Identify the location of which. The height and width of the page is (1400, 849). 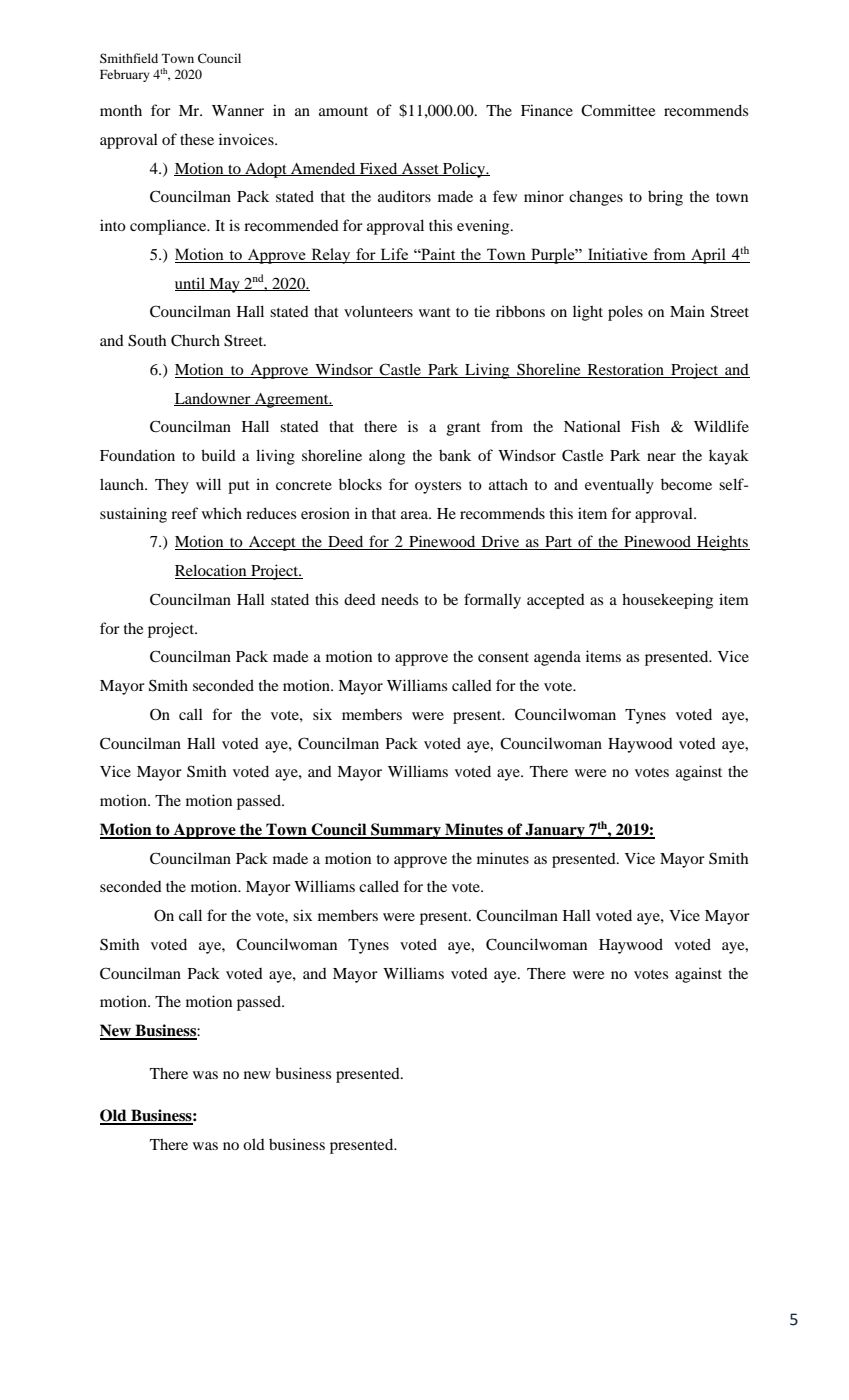
(222, 513).
